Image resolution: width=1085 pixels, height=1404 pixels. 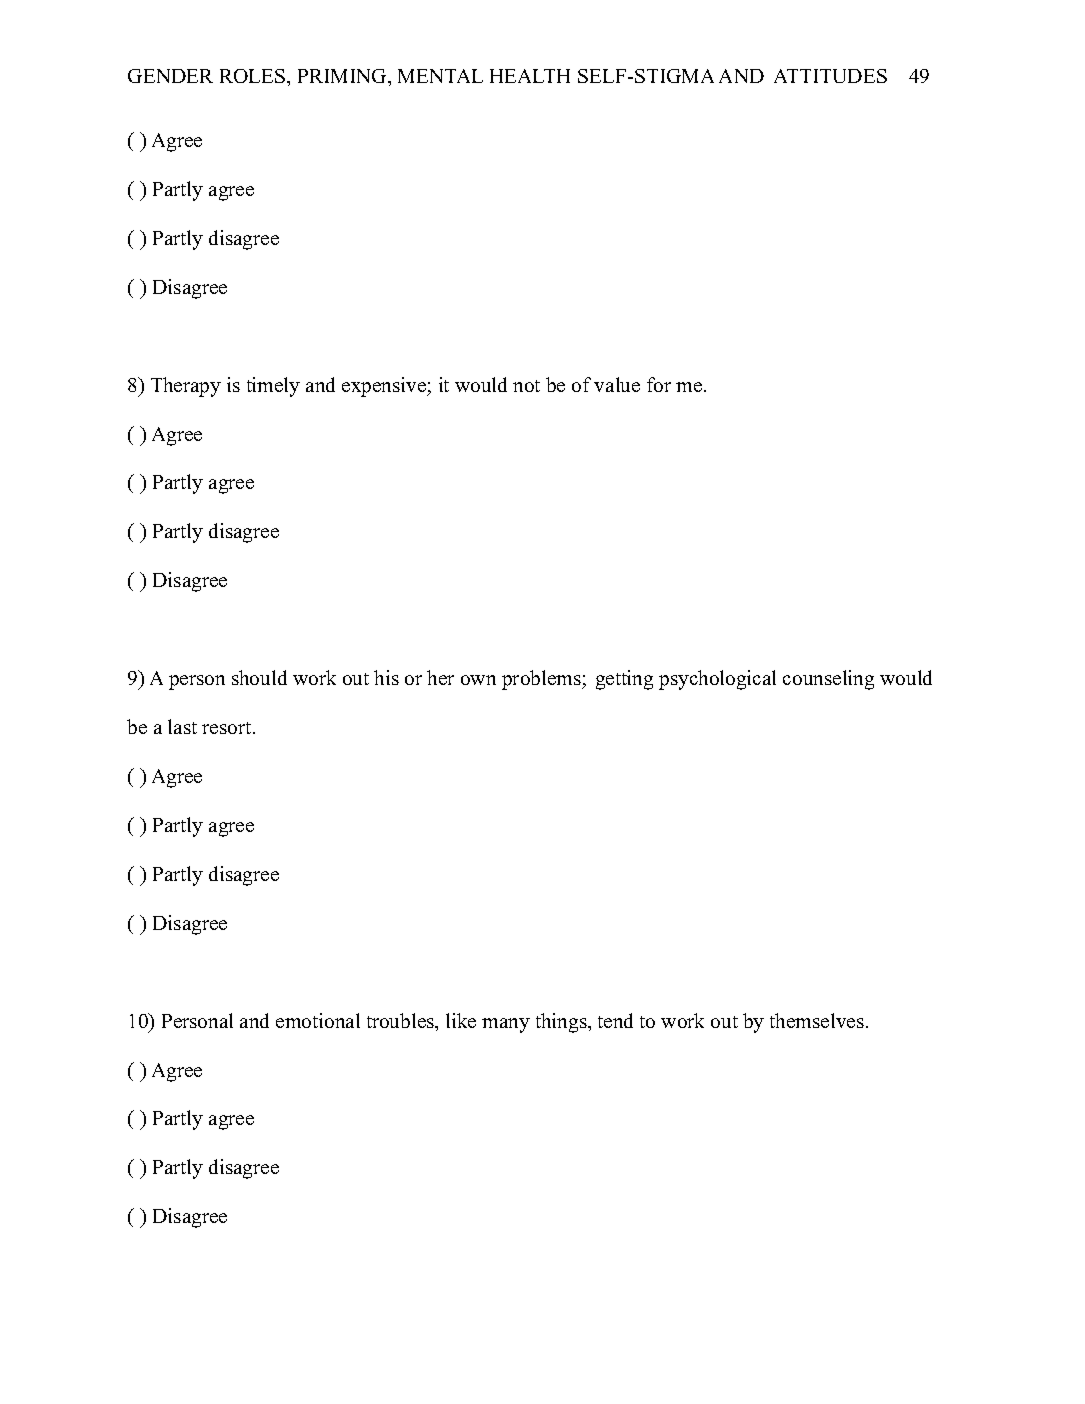 What do you see at coordinates (506, 1025) in the screenshot?
I see `many` at bounding box center [506, 1025].
